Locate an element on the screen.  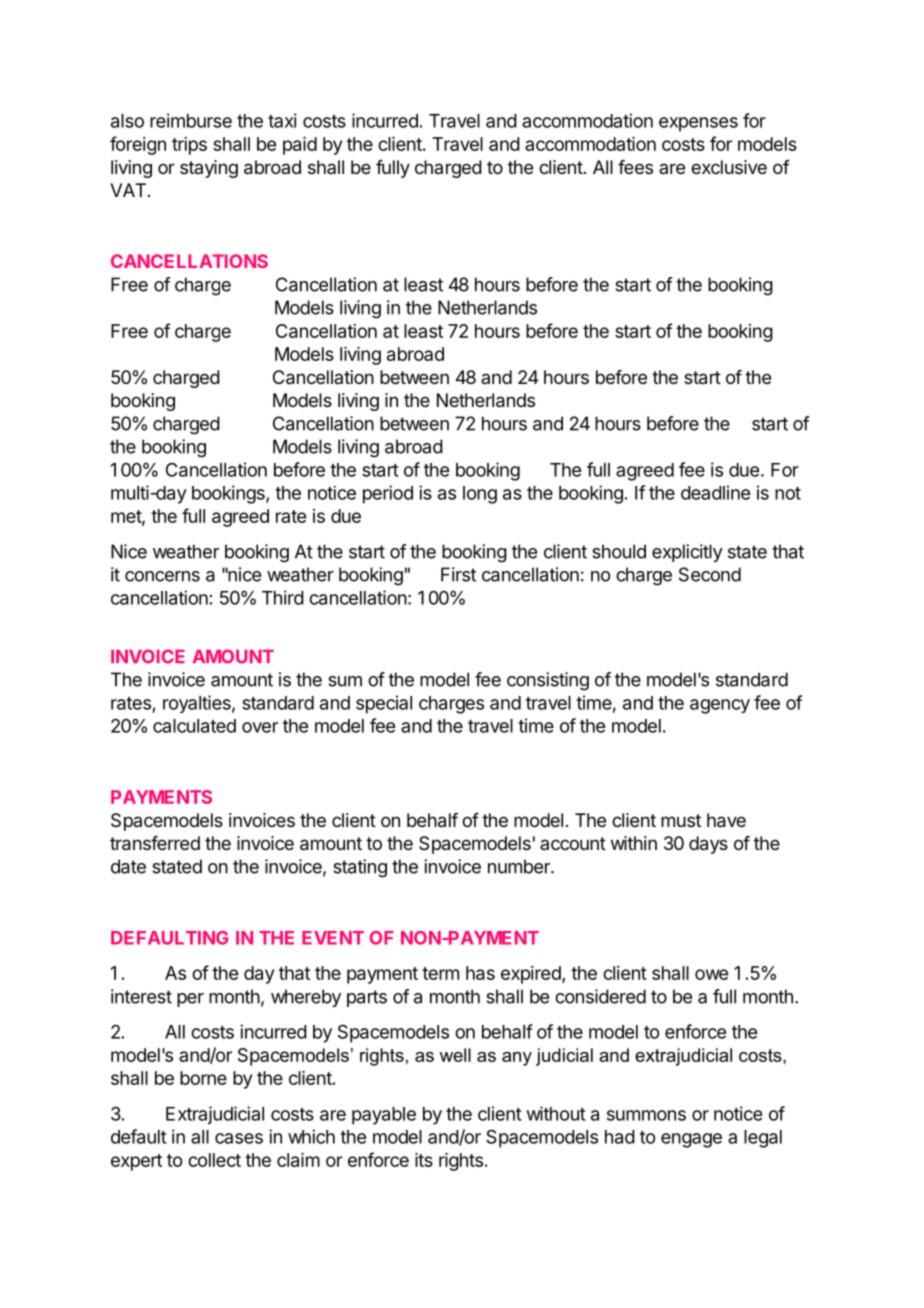
First is located at coordinates (458, 574).
